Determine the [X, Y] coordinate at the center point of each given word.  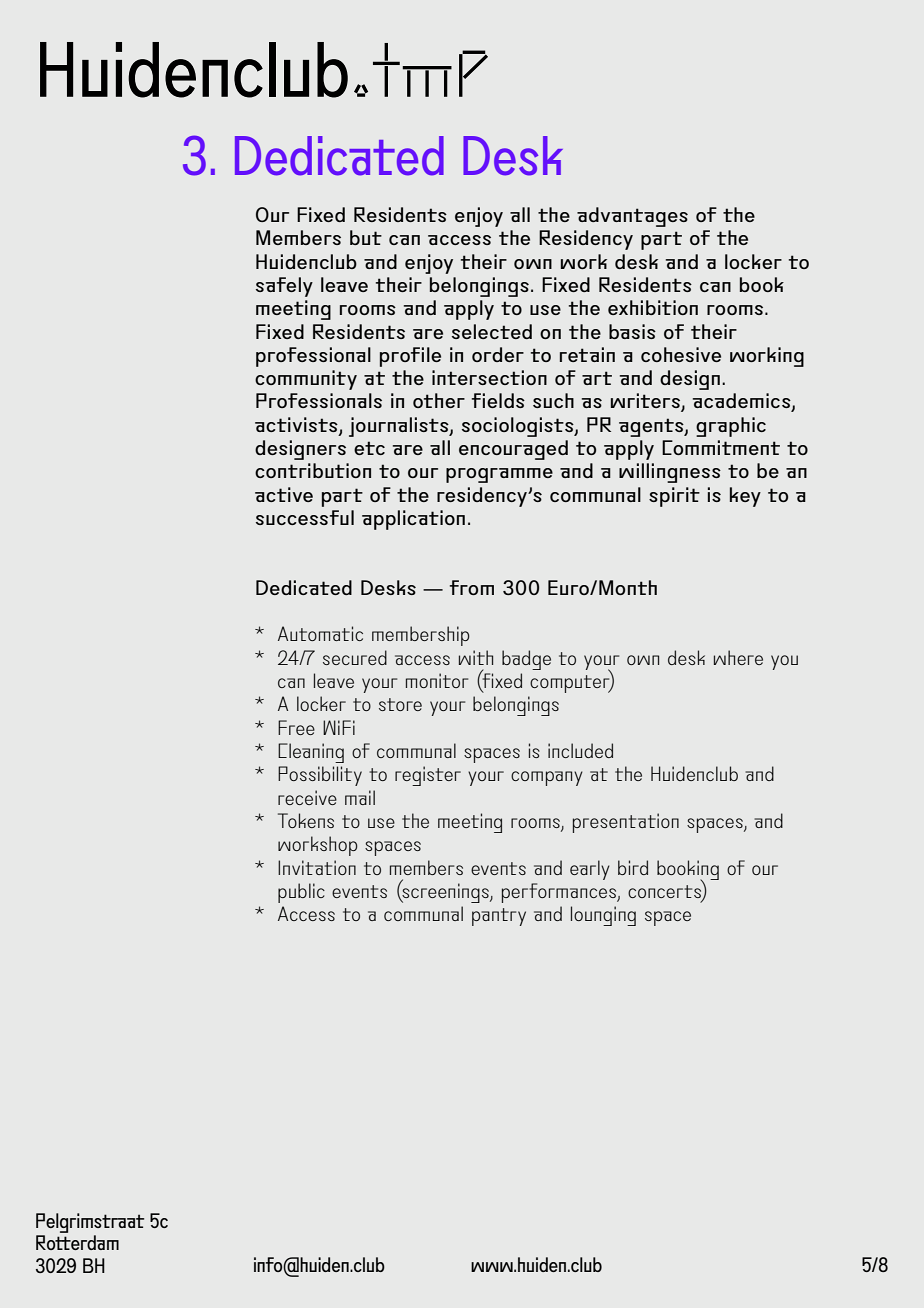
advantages [632, 217]
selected [492, 331]
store [400, 704]
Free [296, 727]
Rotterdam [77, 1242]
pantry [499, 917]
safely [284, 287]
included [580, 750]
